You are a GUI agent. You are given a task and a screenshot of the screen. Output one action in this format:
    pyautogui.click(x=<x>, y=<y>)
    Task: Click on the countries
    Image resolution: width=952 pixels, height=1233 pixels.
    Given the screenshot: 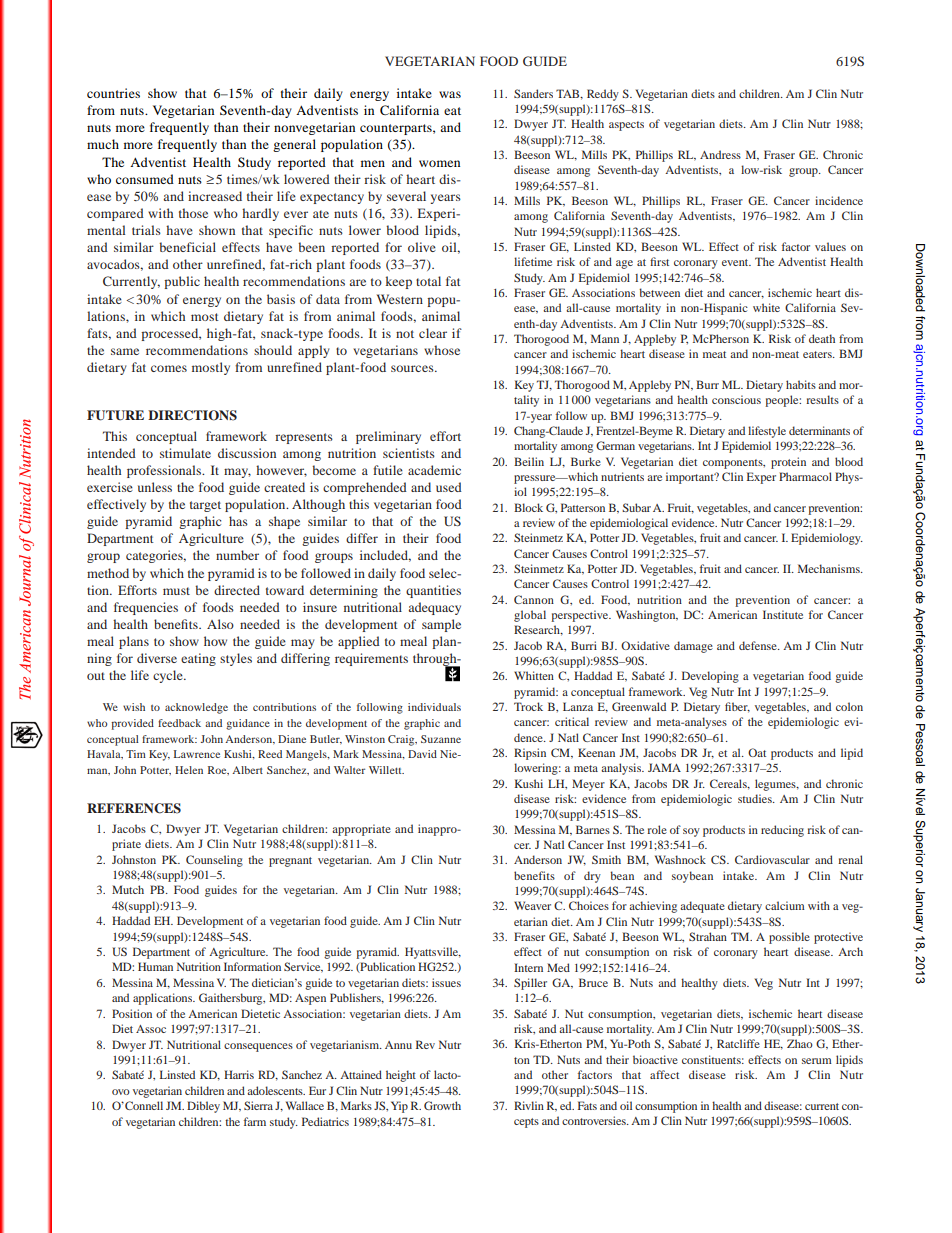 What is the action you would take?
    pyautogui.click(x=113, y=93)
